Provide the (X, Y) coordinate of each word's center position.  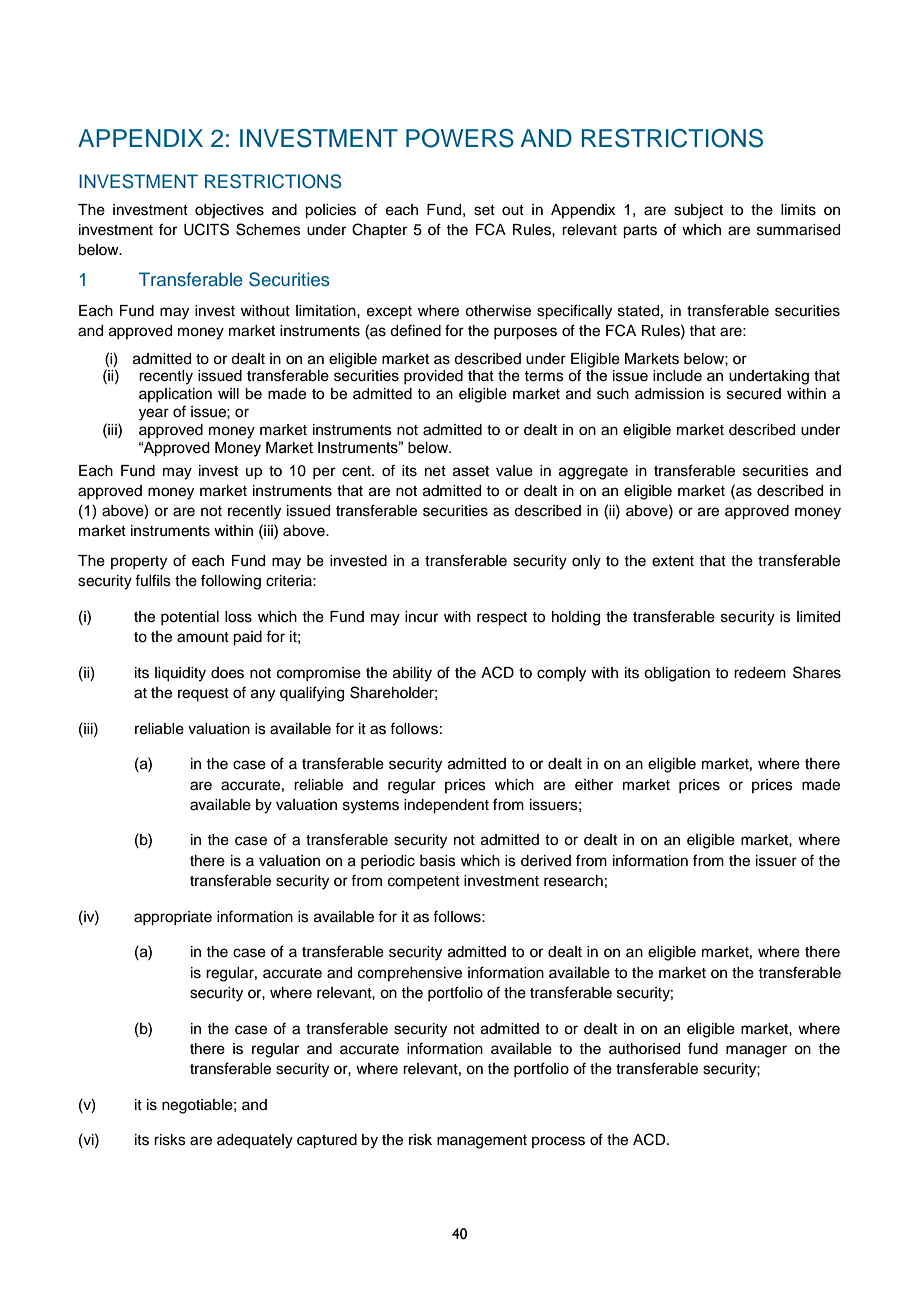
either (594, 785)
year (154, 414)
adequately (255, 1141)
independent (446, 806)
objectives (229, 211)
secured (754, 394)
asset (471, 471)
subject (698, 211)
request (203, 695)
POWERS (460, 138)
